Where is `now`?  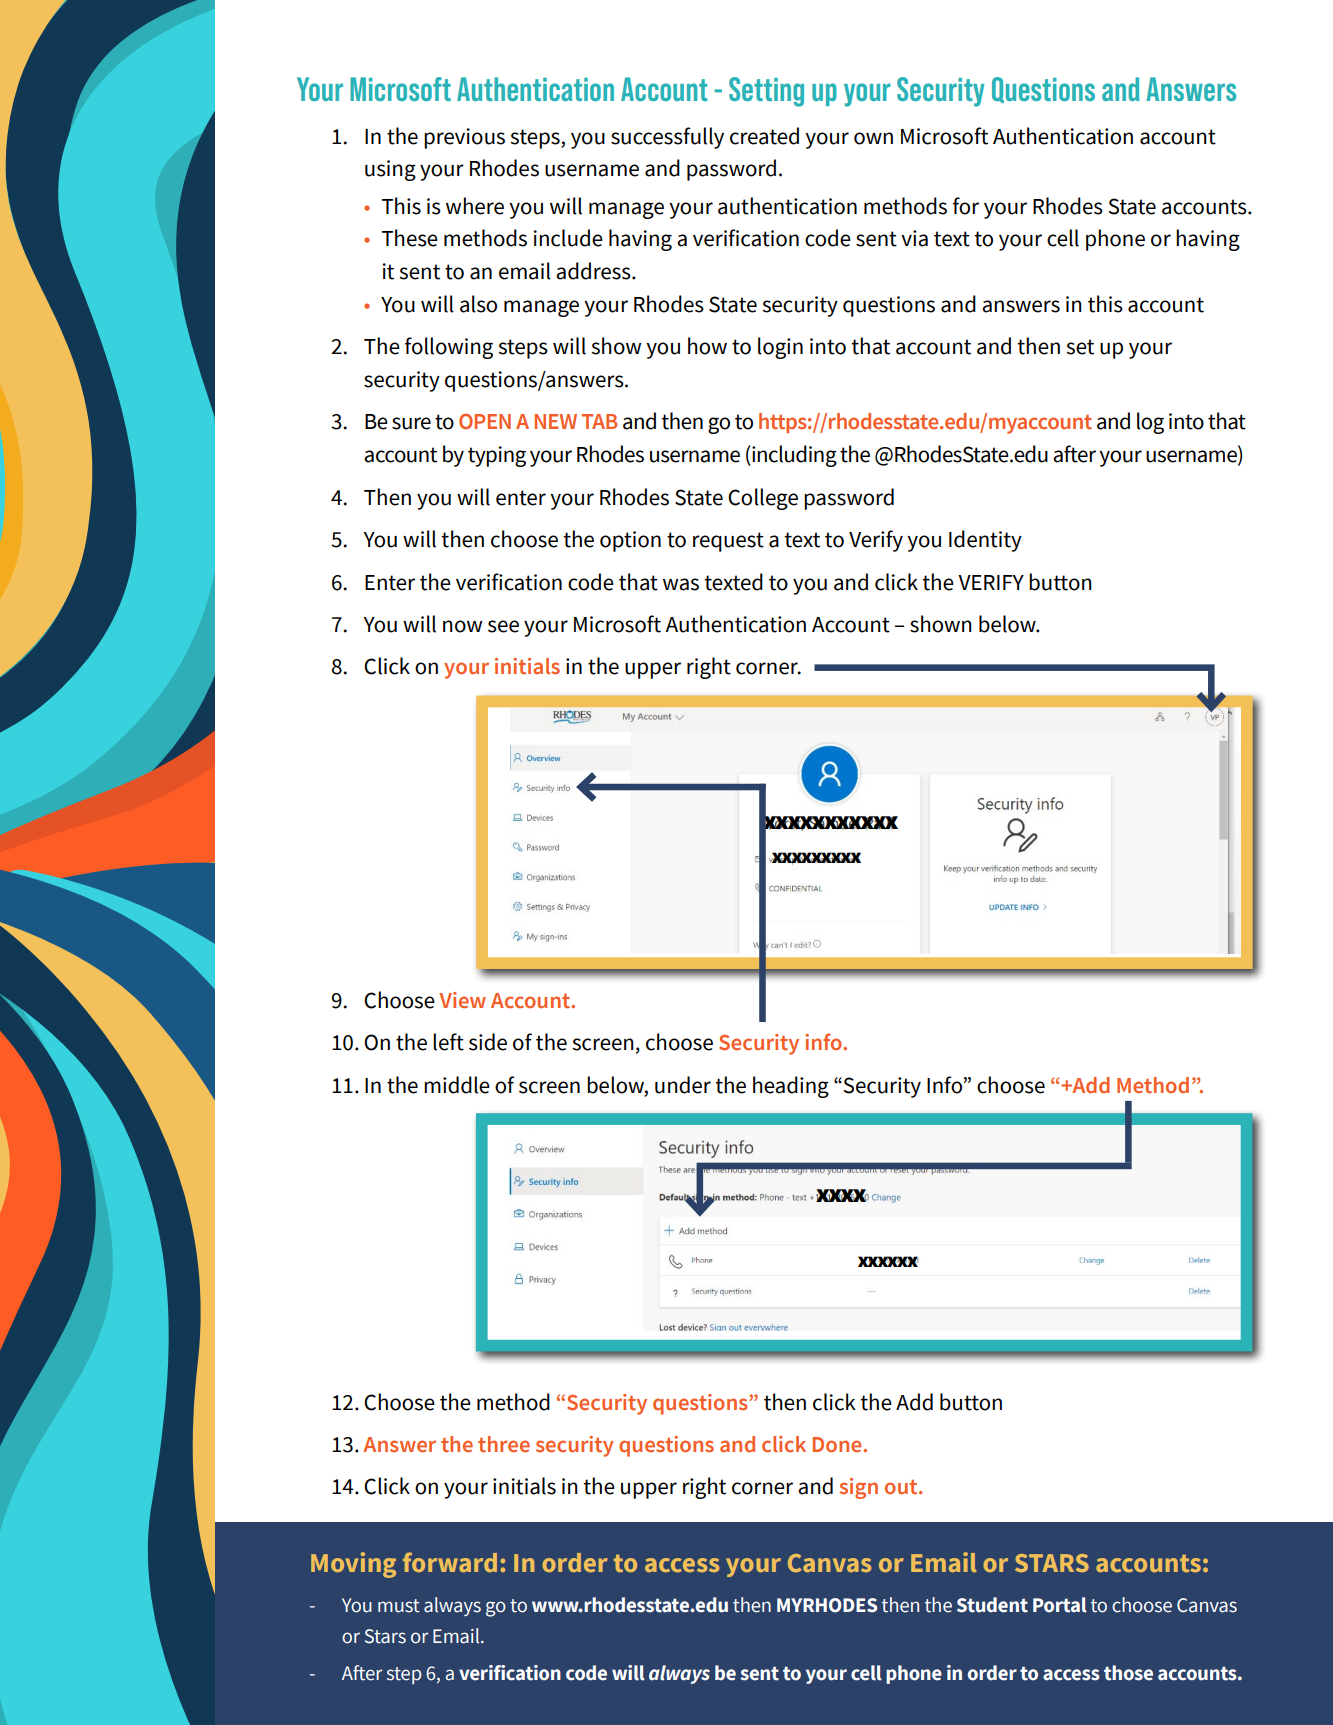
now is located at coordinates (462, 626).
